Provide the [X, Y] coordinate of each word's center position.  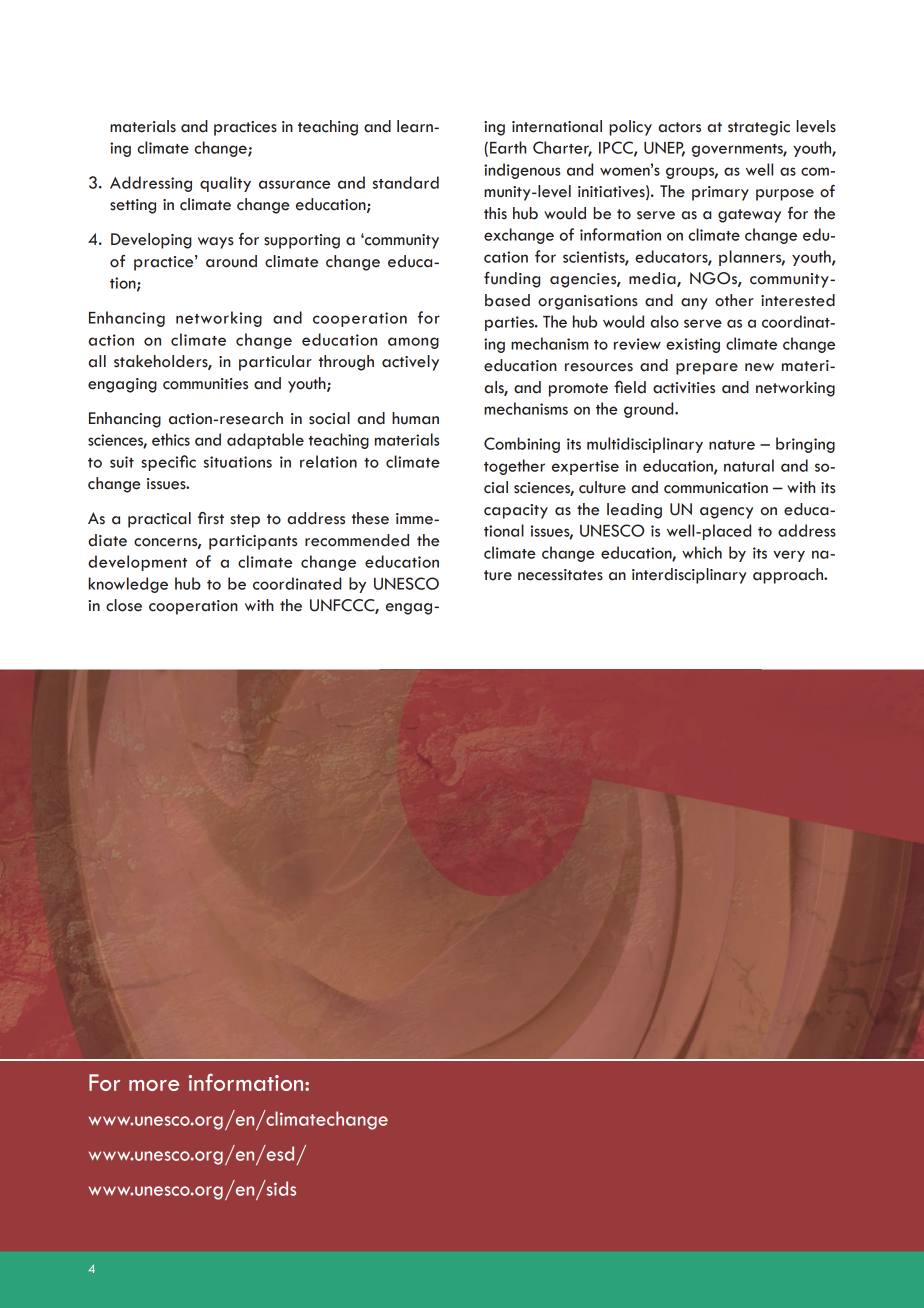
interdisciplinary [689, 576]
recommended [357, 540]
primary [720, 193]
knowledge [128, 585]
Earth [508, 147]
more [154, 1085]
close [124, 605]
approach [789, 576]
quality [225, 184]
